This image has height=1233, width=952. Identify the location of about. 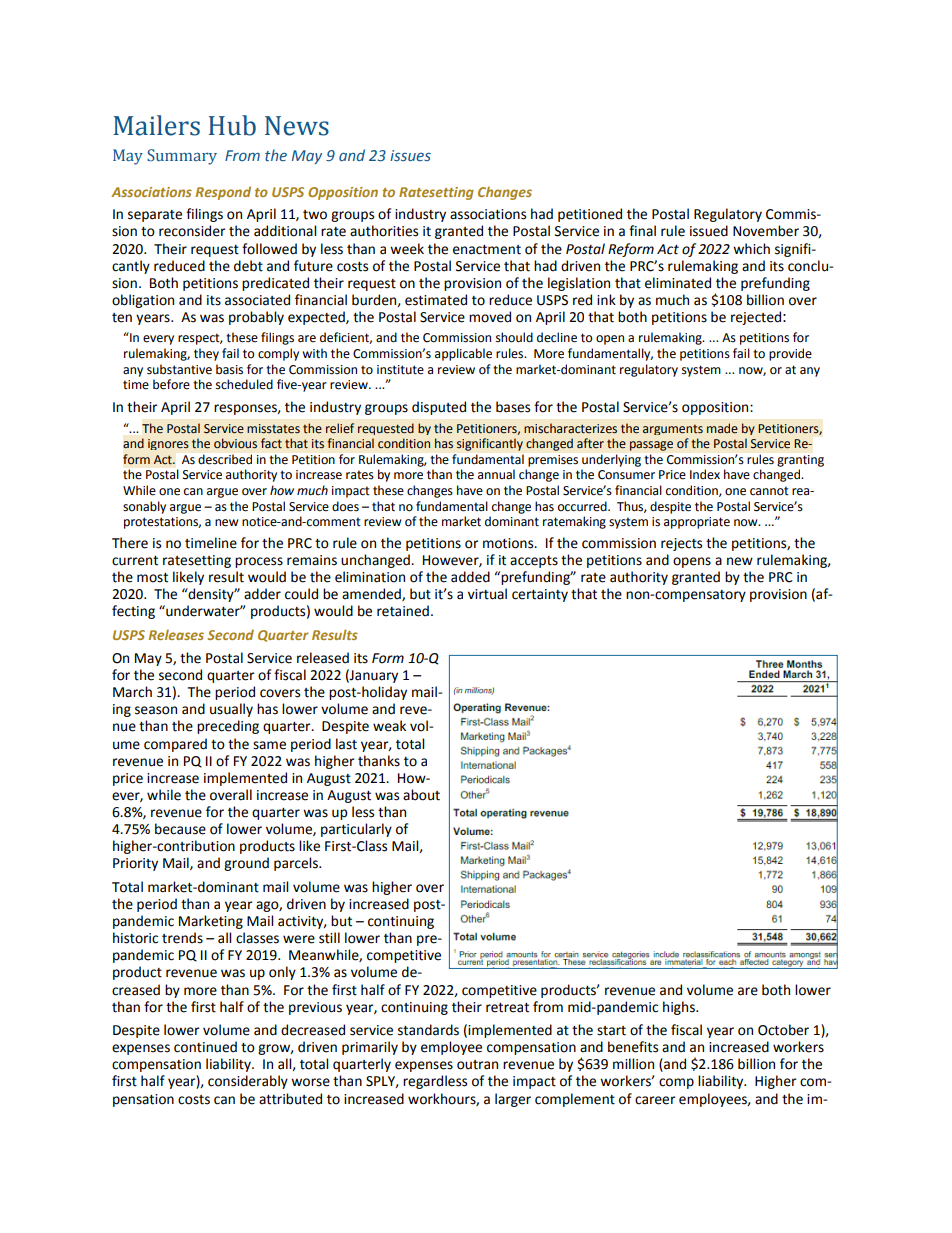
(421, 795).
